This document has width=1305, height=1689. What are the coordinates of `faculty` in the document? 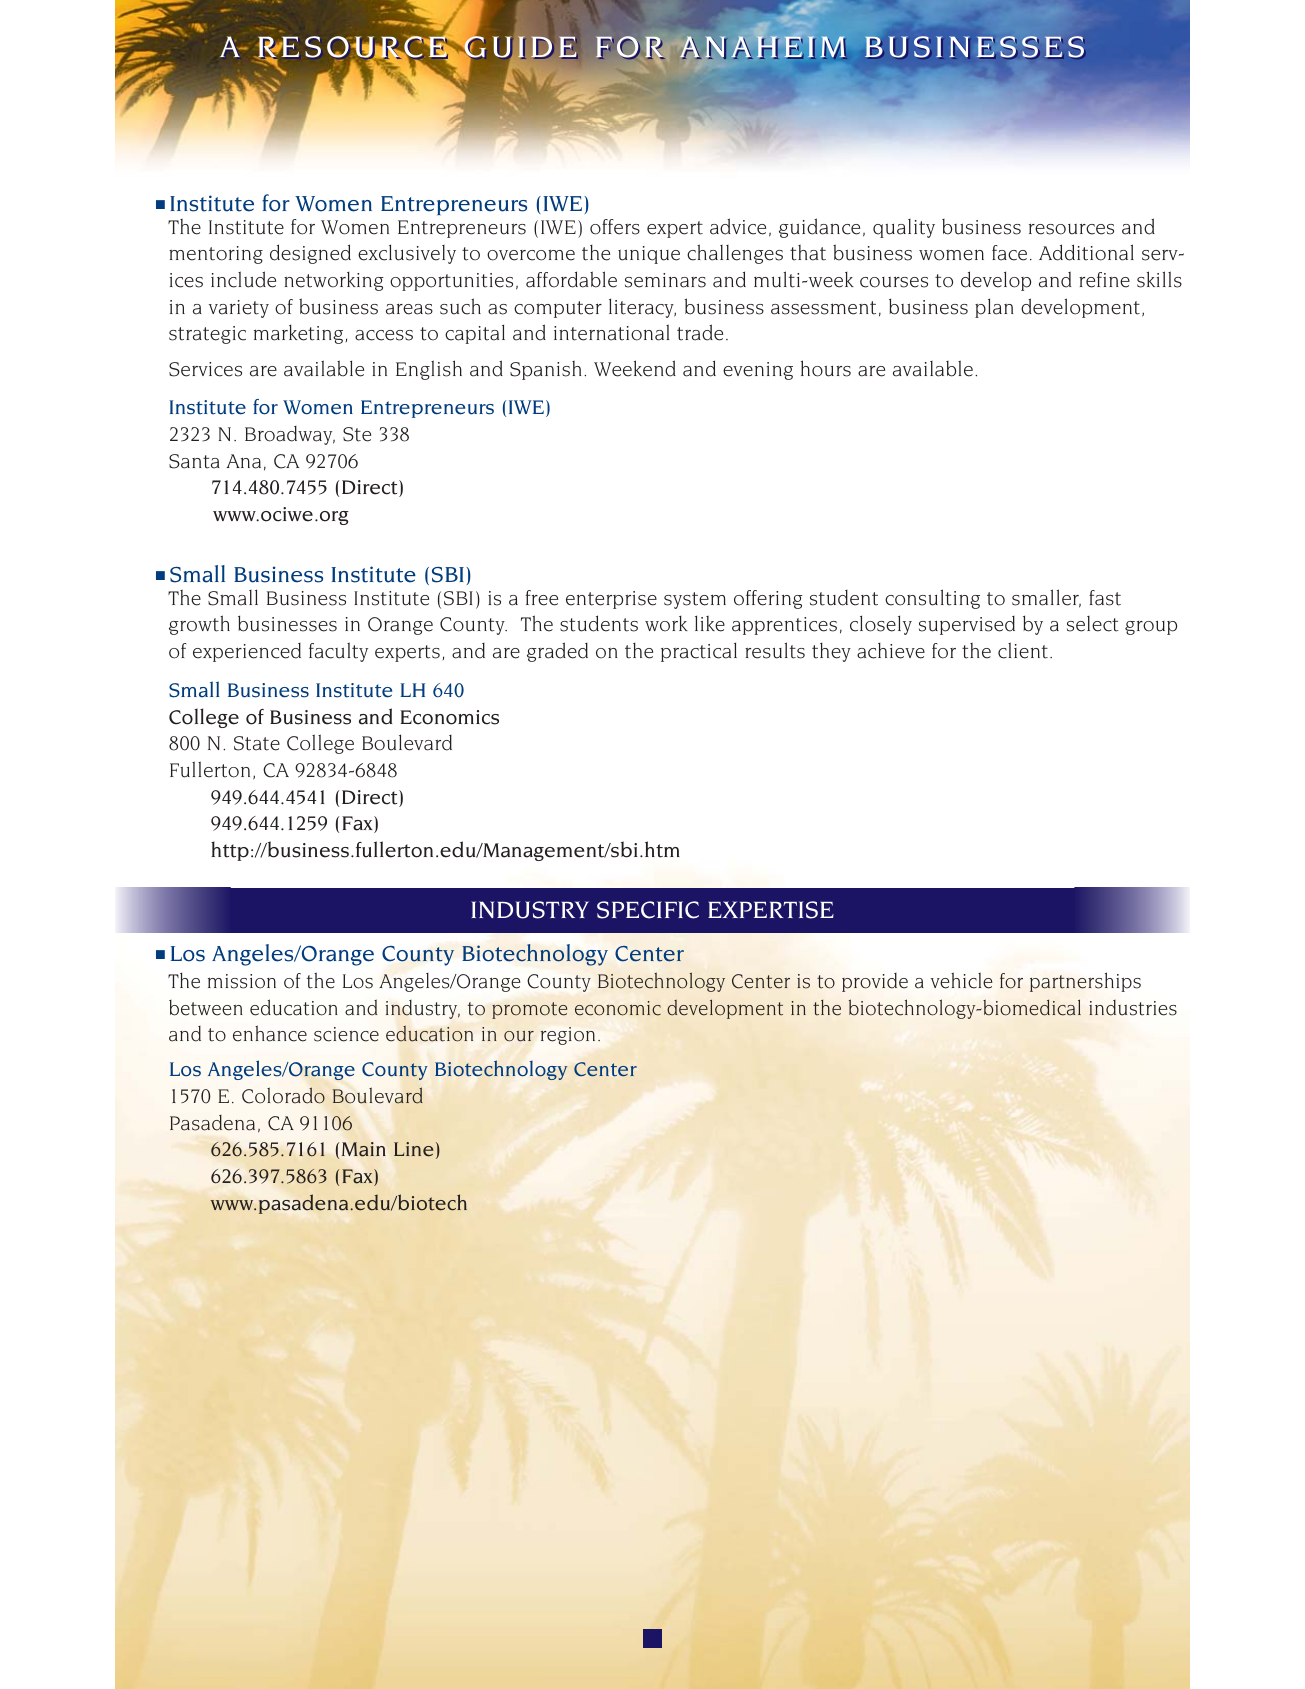 It's located at (338, 652).
